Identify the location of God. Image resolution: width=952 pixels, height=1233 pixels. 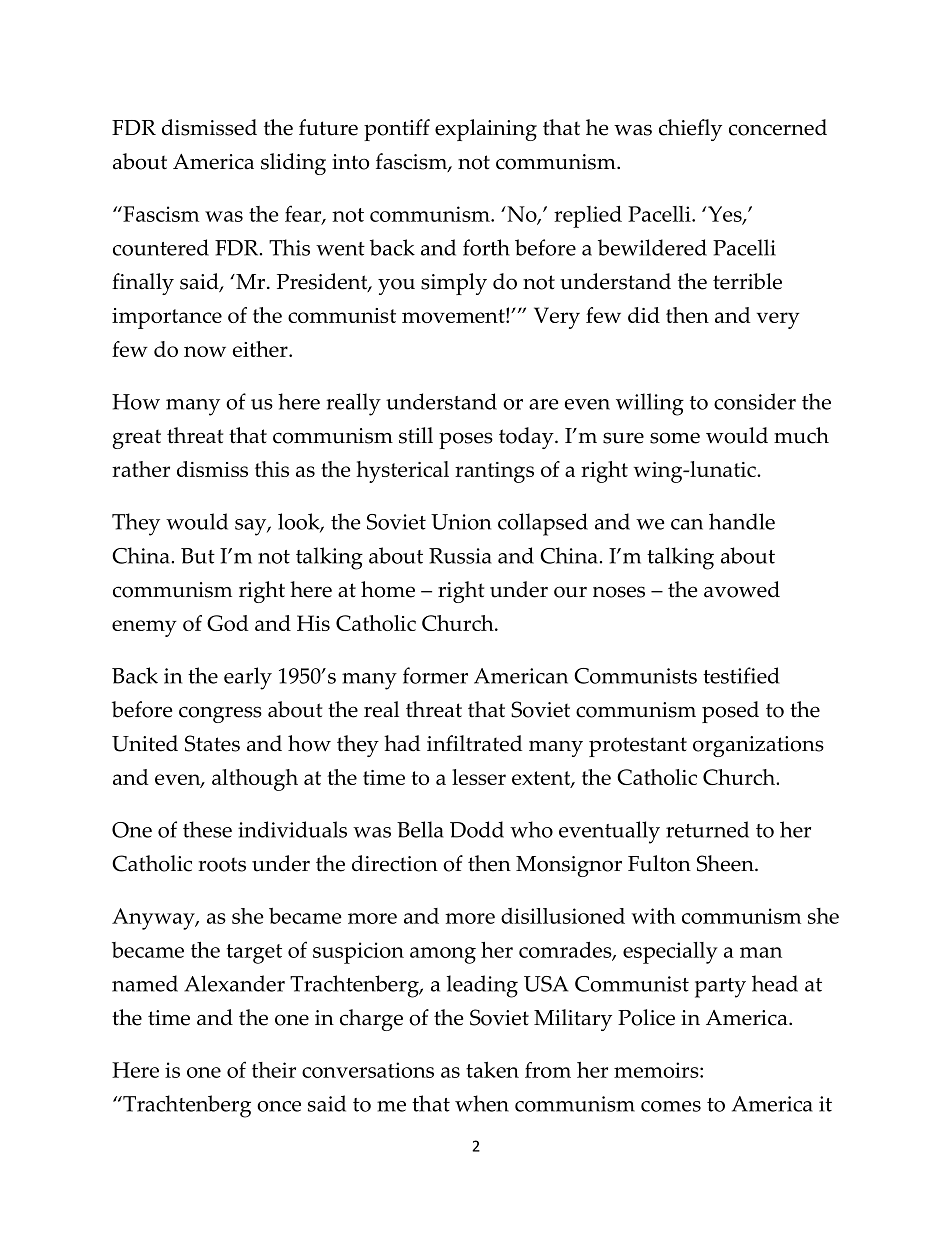
(228, 623).
